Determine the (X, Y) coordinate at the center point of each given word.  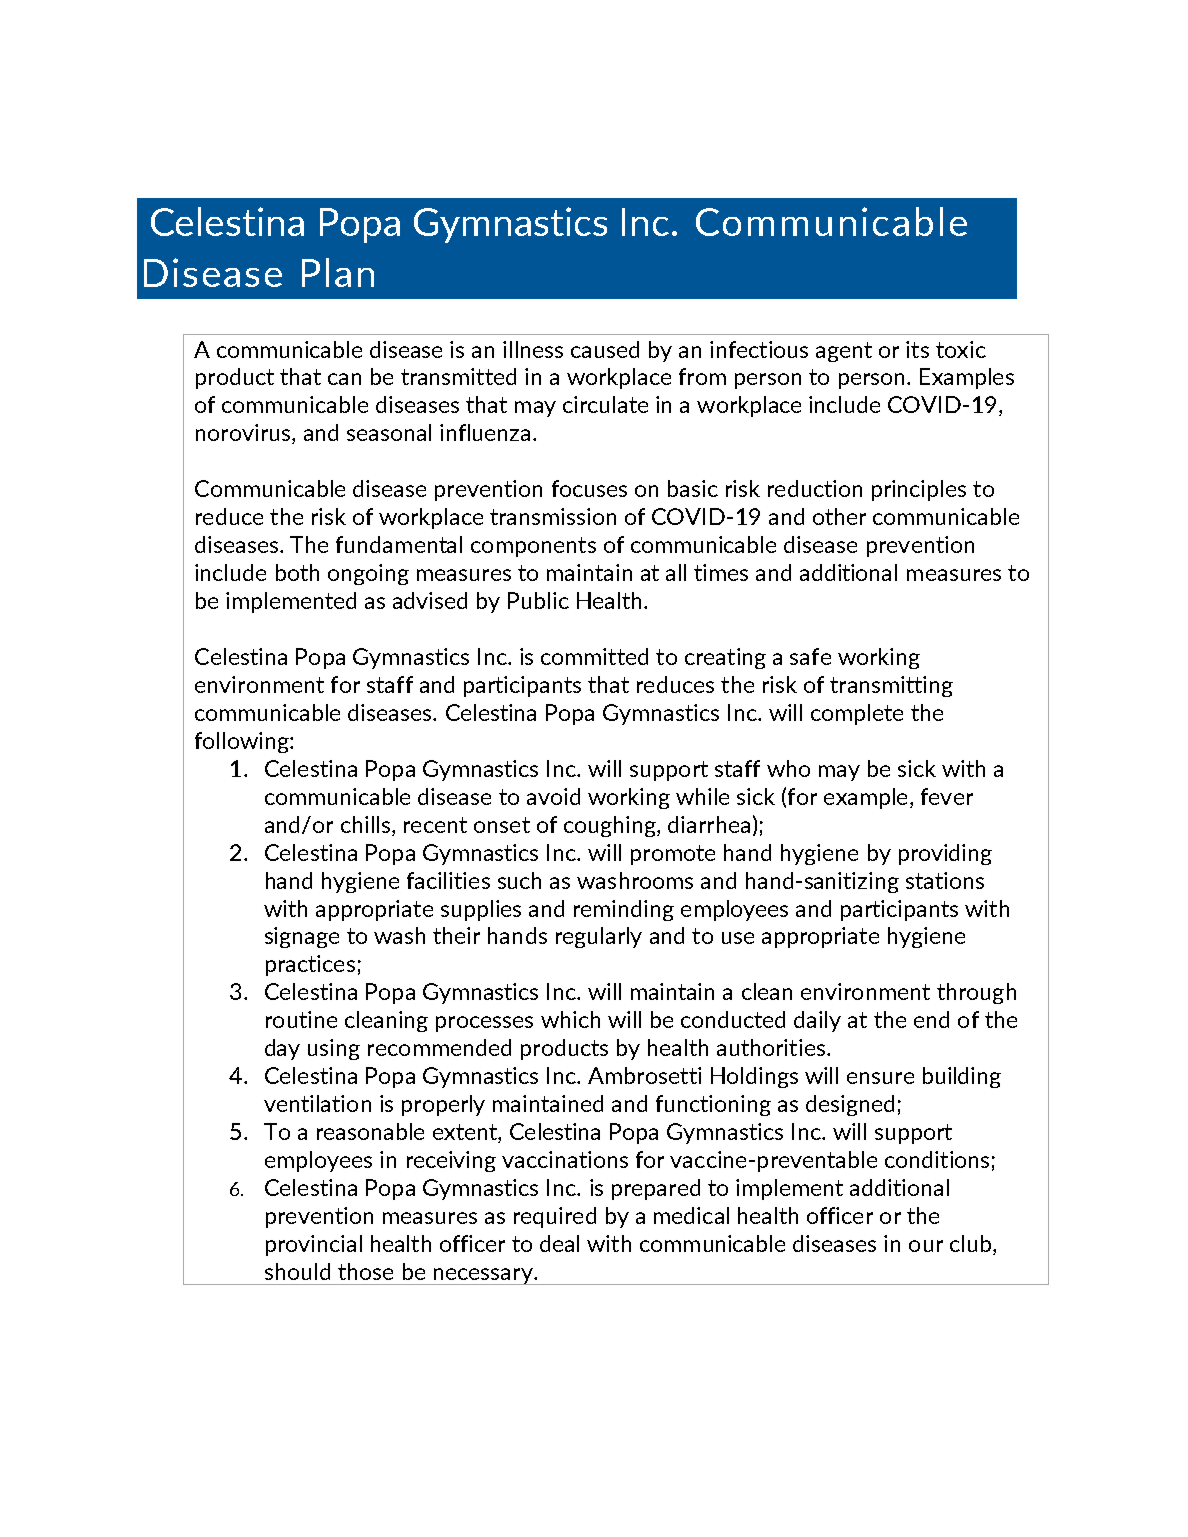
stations (945, 880)
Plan (338, 272)
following (243, 742)
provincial (314, 1245)
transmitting (891, 686)
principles (919, 490)
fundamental (399, 544)
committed (594, 656)
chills (365, 824)
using (334, 1049)
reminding (624, 910)
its (917, 349)
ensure (880, 1078)
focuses (589, 488)
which (570, 1019)
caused (605, 349)
